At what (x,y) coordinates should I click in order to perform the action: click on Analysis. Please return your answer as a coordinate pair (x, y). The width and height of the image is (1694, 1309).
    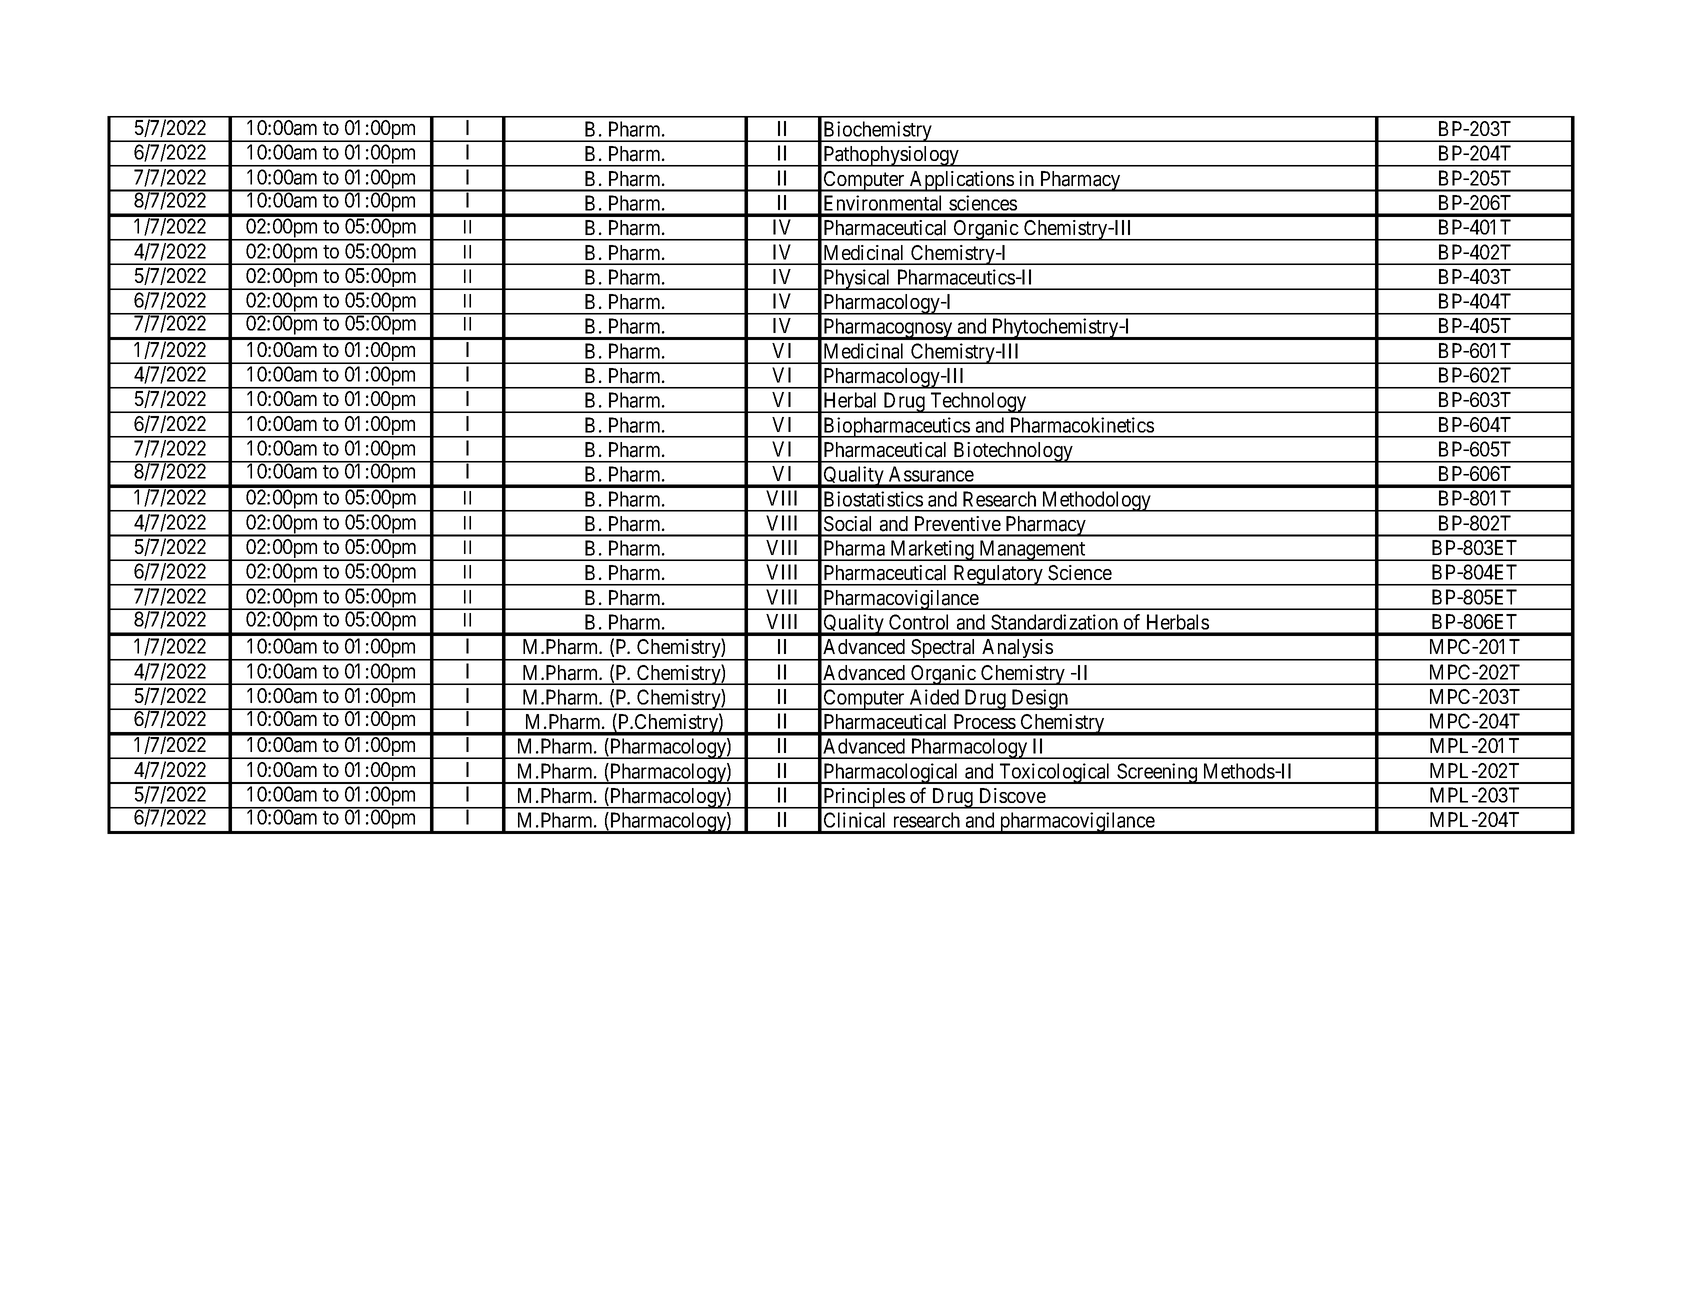
    Looking at the image, I should click on (1017, 650).
